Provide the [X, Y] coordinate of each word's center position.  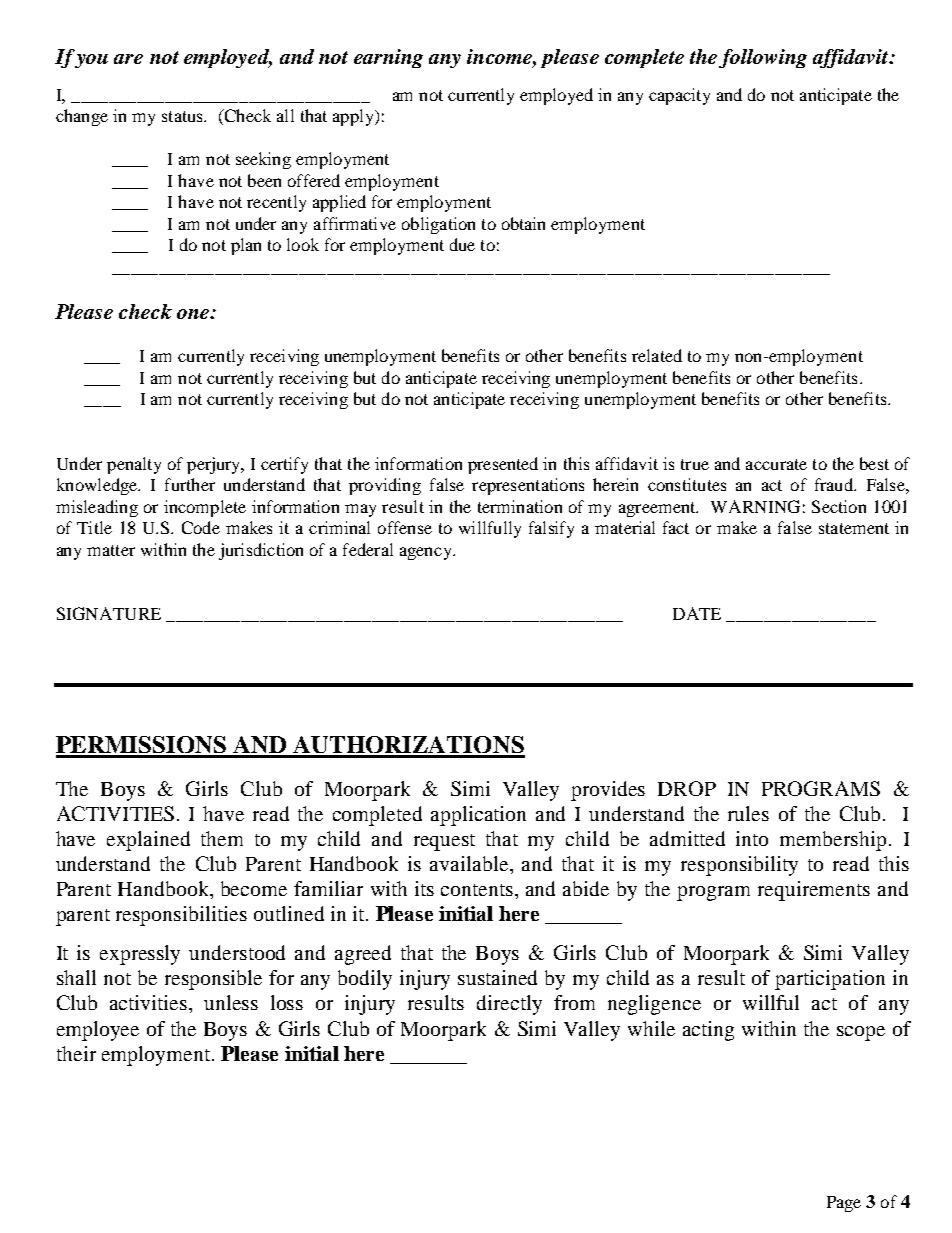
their [76, 1053]
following [763, 58]
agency [427, 553]
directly [509, 1005]
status [183, 116]
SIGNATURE [109, 613]
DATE [697, 613]
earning [388, 58]
